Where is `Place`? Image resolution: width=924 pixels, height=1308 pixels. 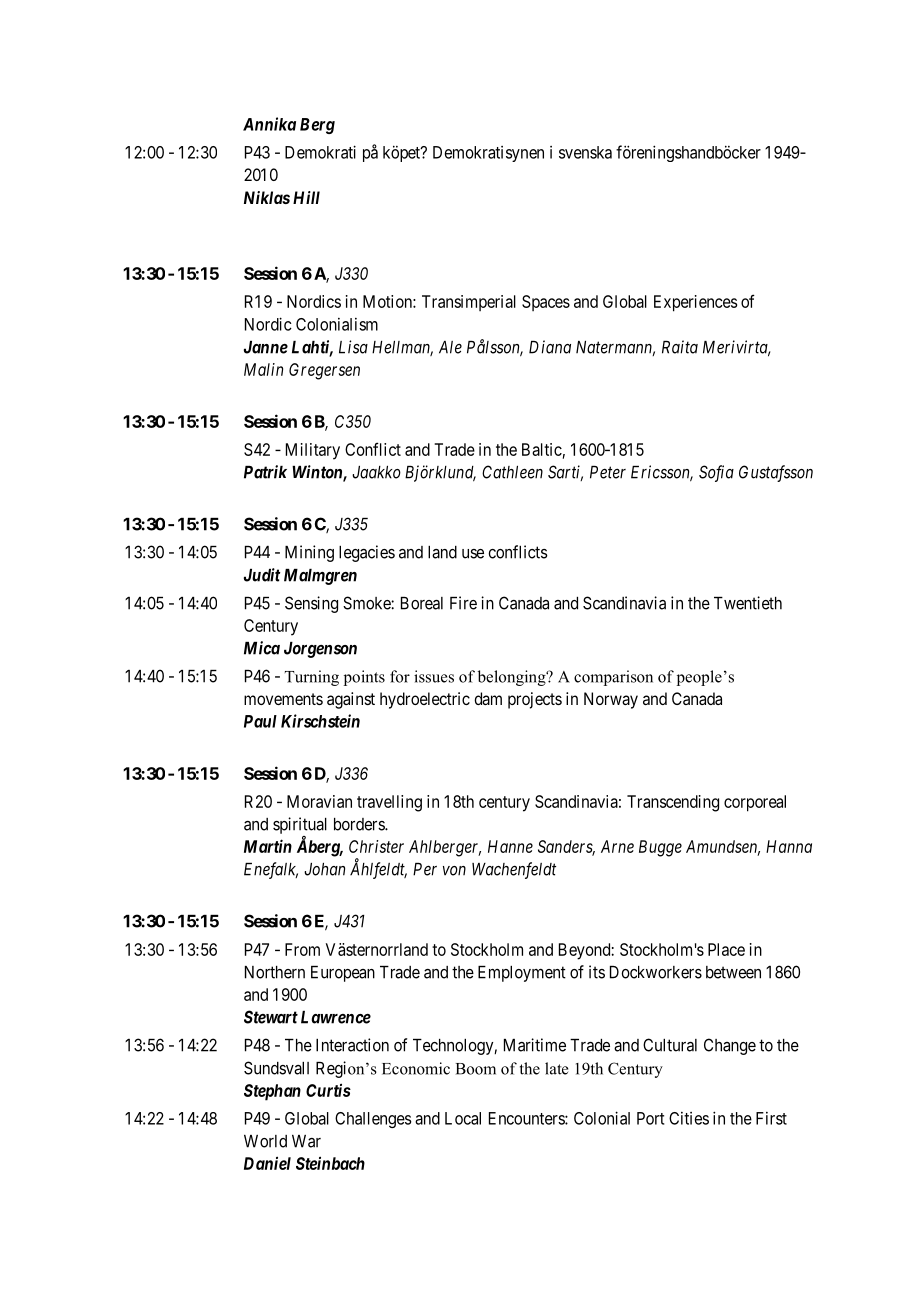
Place is located at coordinates (726, 949).
